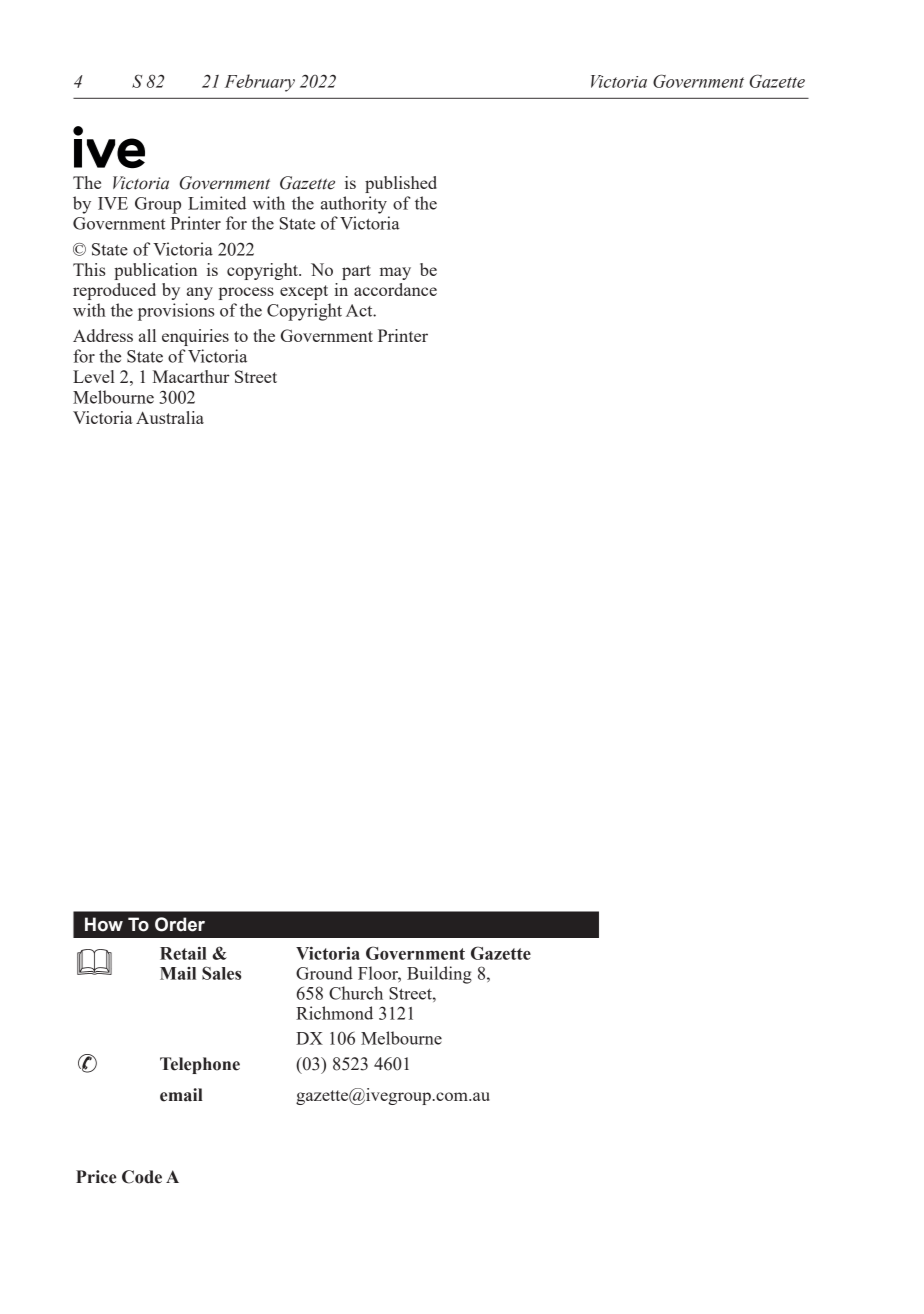 The image size is (924, 1314). Describe the element at coordinates (142, 1177) in the screenshot. I see `Code` at that location.
